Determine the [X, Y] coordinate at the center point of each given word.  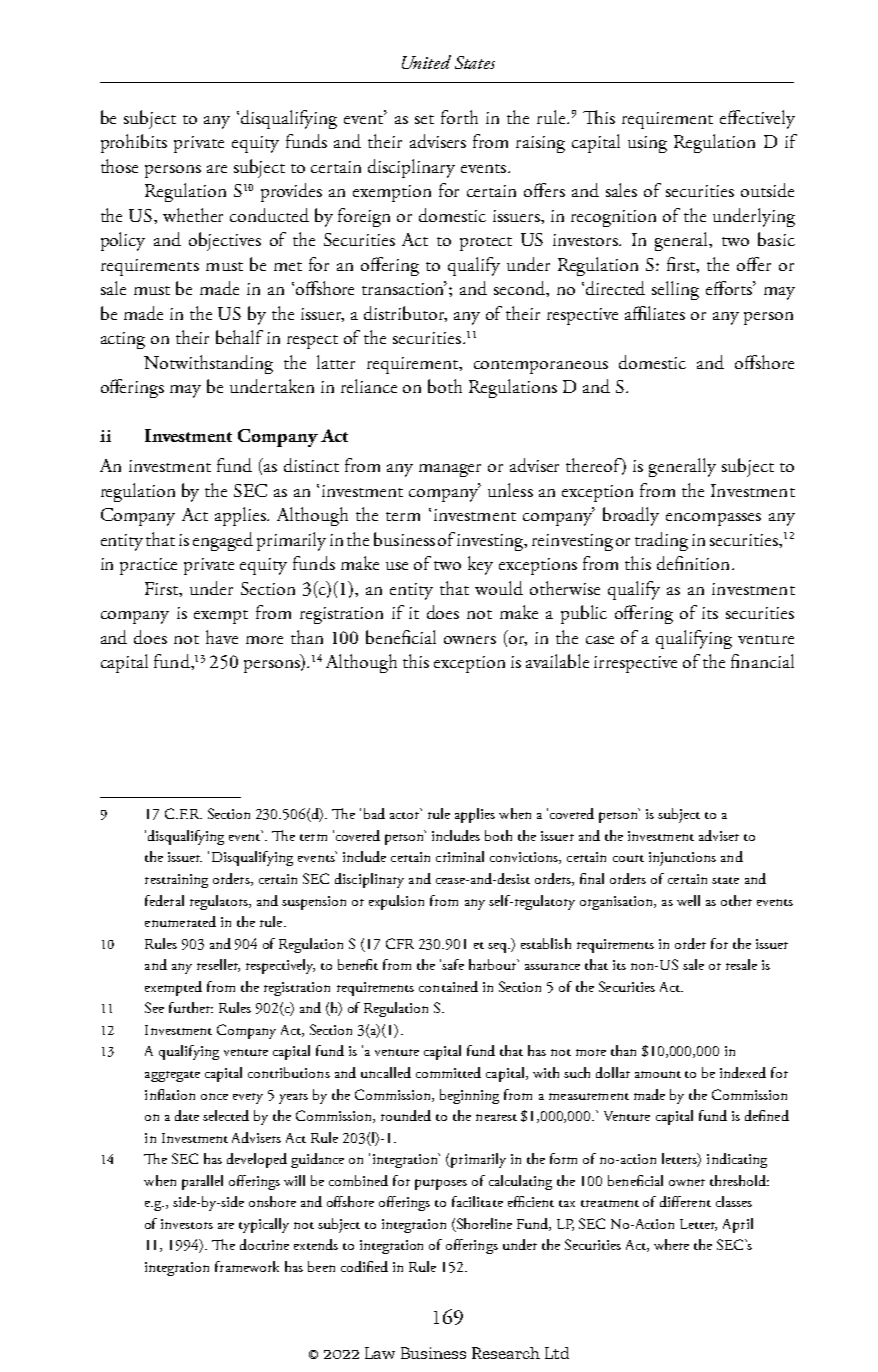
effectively [757, 119]
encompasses [713, 519]
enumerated [180, 921]
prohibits [134, 143]
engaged [223, 541]
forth [459, 117]
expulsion [396, 902]
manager [450, 470]
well [688, 900]
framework [247, 1266]
